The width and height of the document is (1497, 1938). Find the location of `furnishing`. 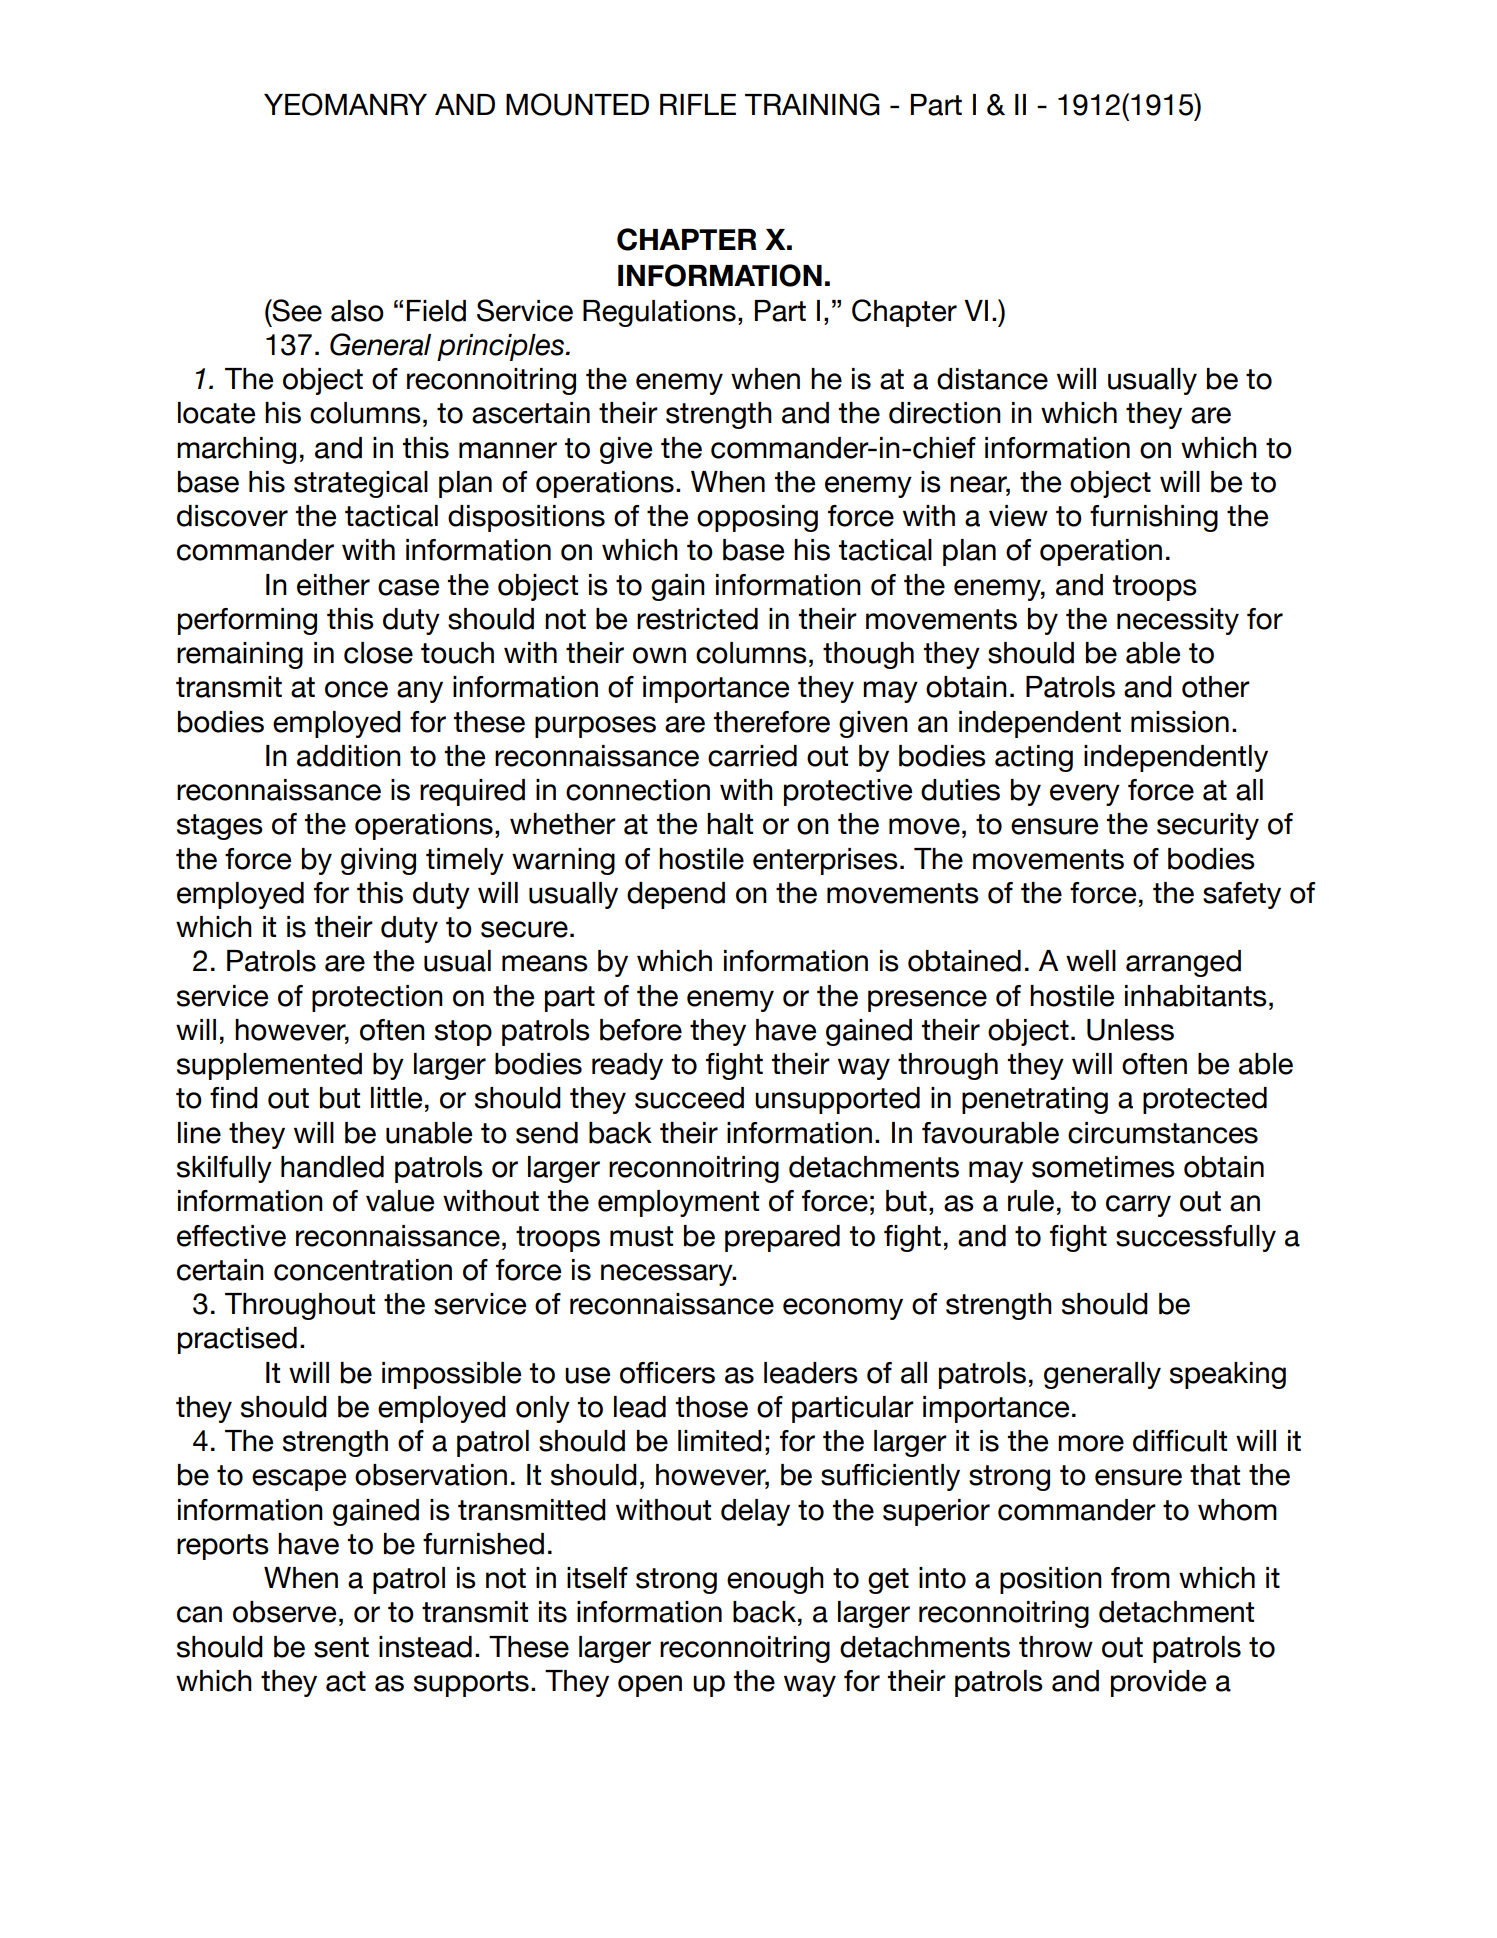

furnishing is located at coordinates (1154, 518).
